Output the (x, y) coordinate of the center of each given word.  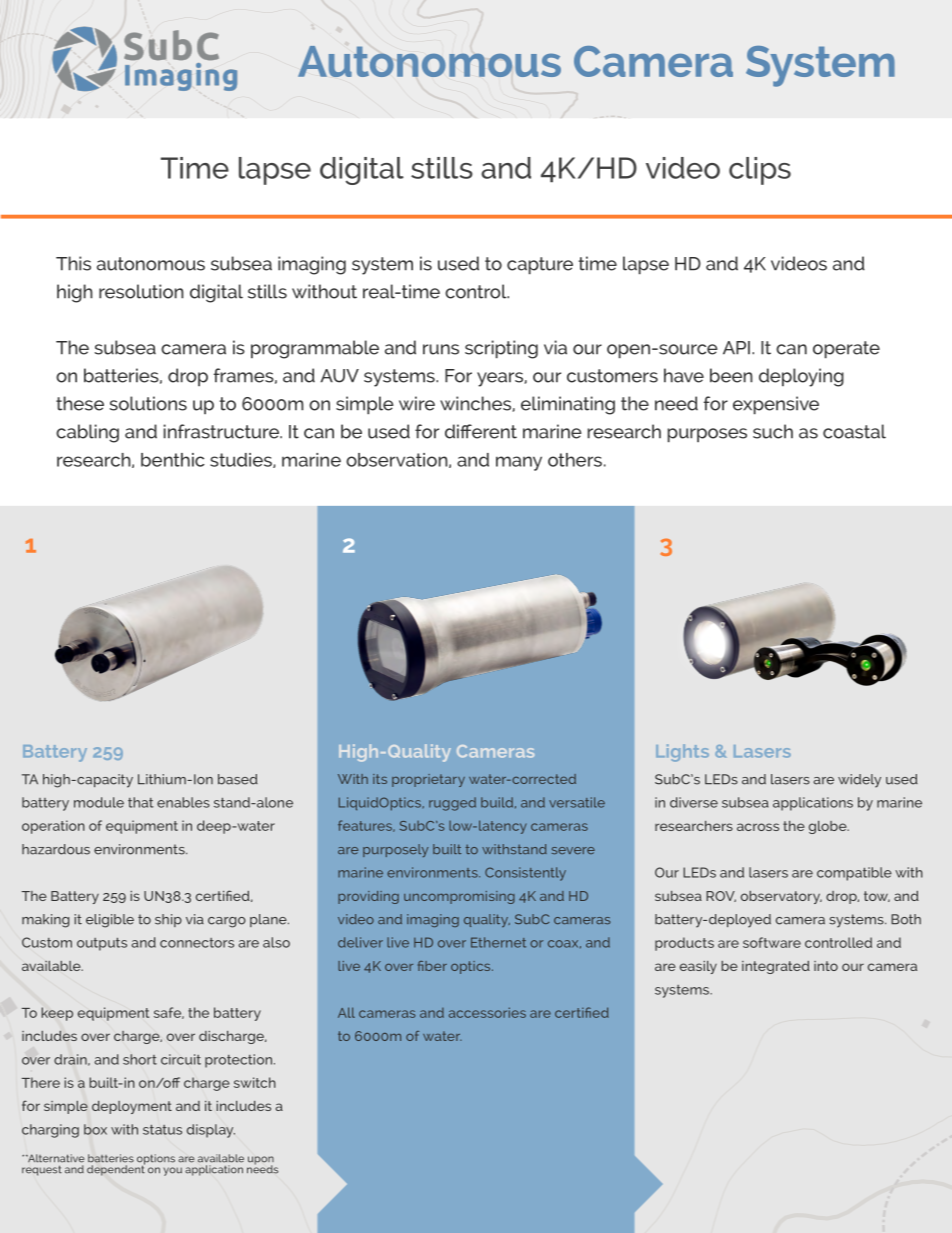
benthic (173, 460)
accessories (487, 1012)
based (238, 779)
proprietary (428, 780)
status (162, 1130)
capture (540, 266)
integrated (776, 967)
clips (760, 171)
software (772, 942)
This (73, 263)
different (481, 431)
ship (168, 920)
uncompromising (459, 897)
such (773, 431)
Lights (682, 753)
